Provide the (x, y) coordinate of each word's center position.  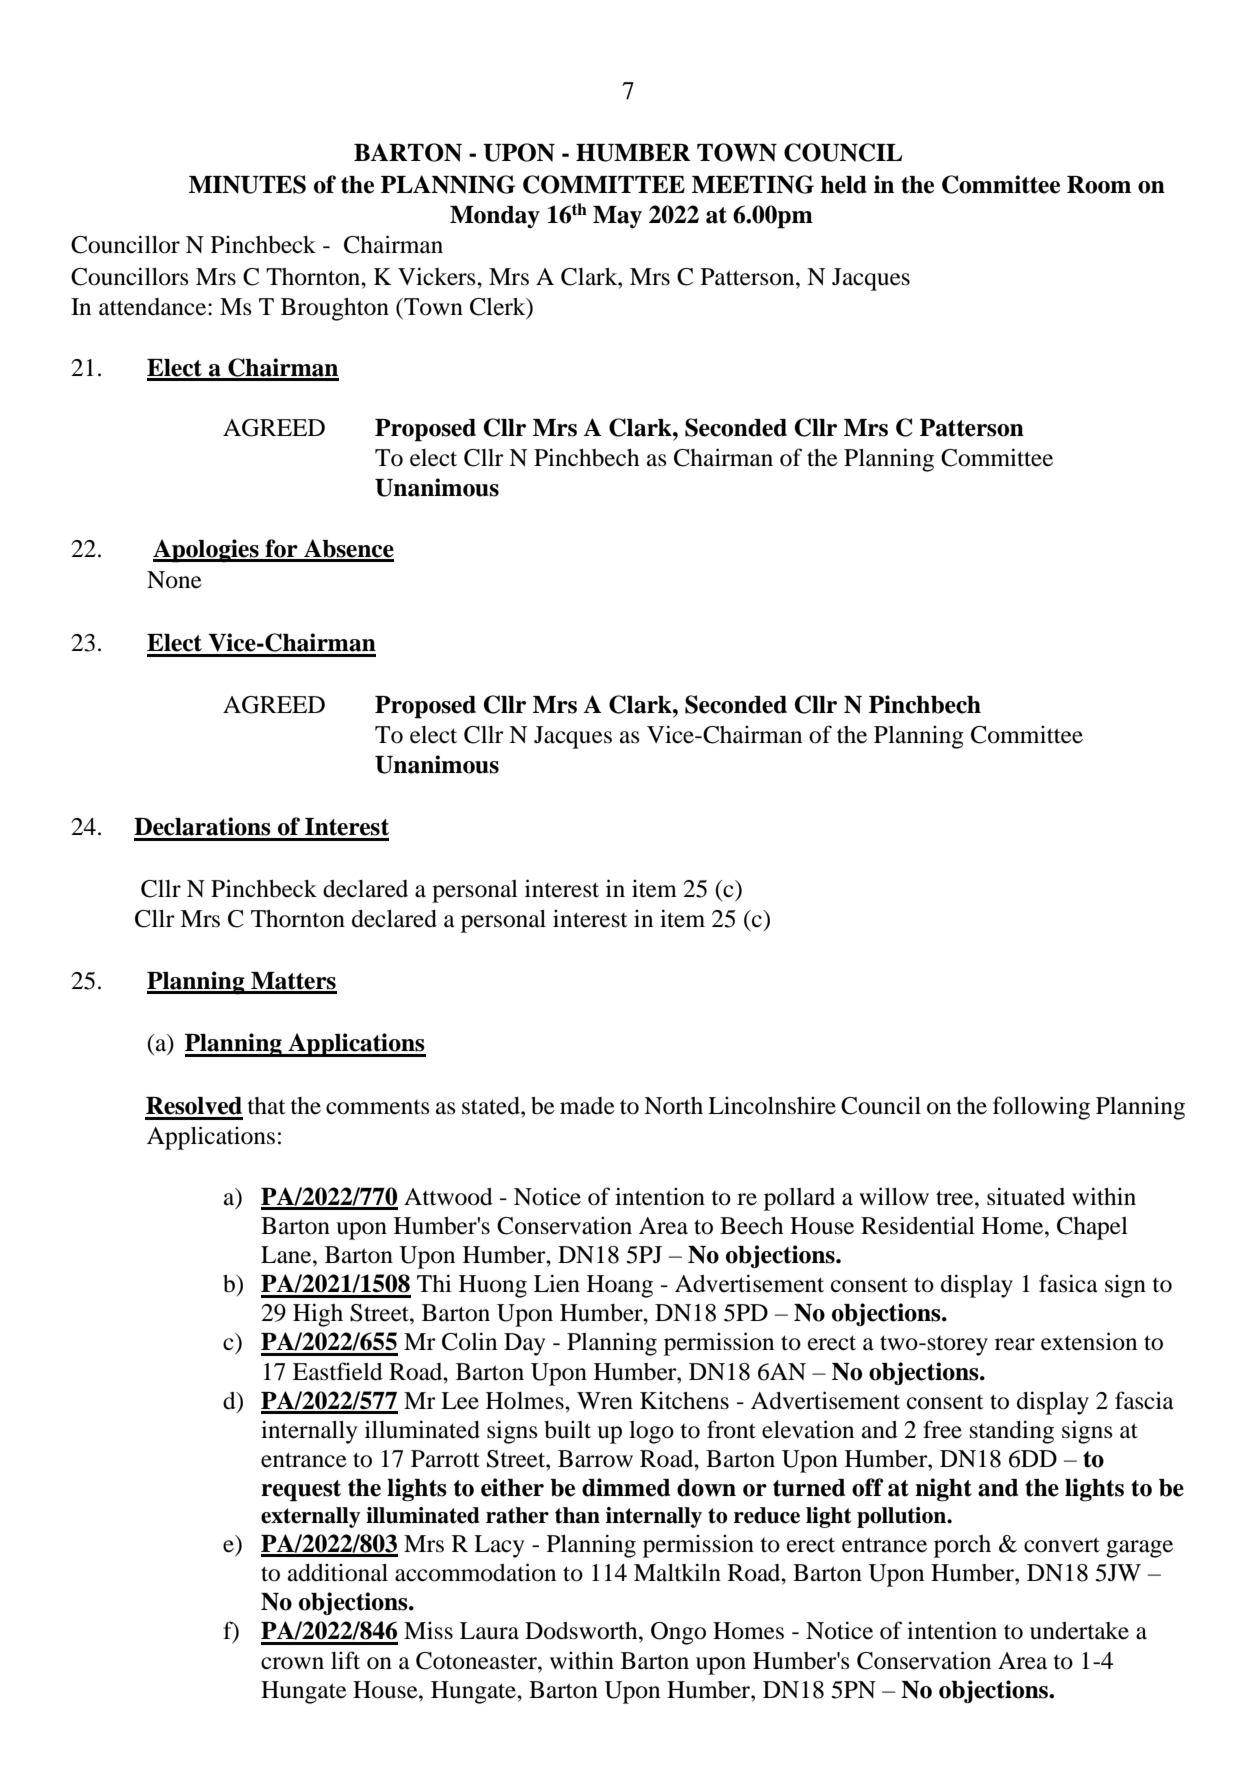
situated (1026, 1196)
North (673, 1106)
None (174, 580)
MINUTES (247, 184)
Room (1099, 185)
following (1041, 1108)
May (617, 217)
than (577, 1515)
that (266, 1106)
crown (292, 1663)
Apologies (207, 551)
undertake (1079, 1631)
